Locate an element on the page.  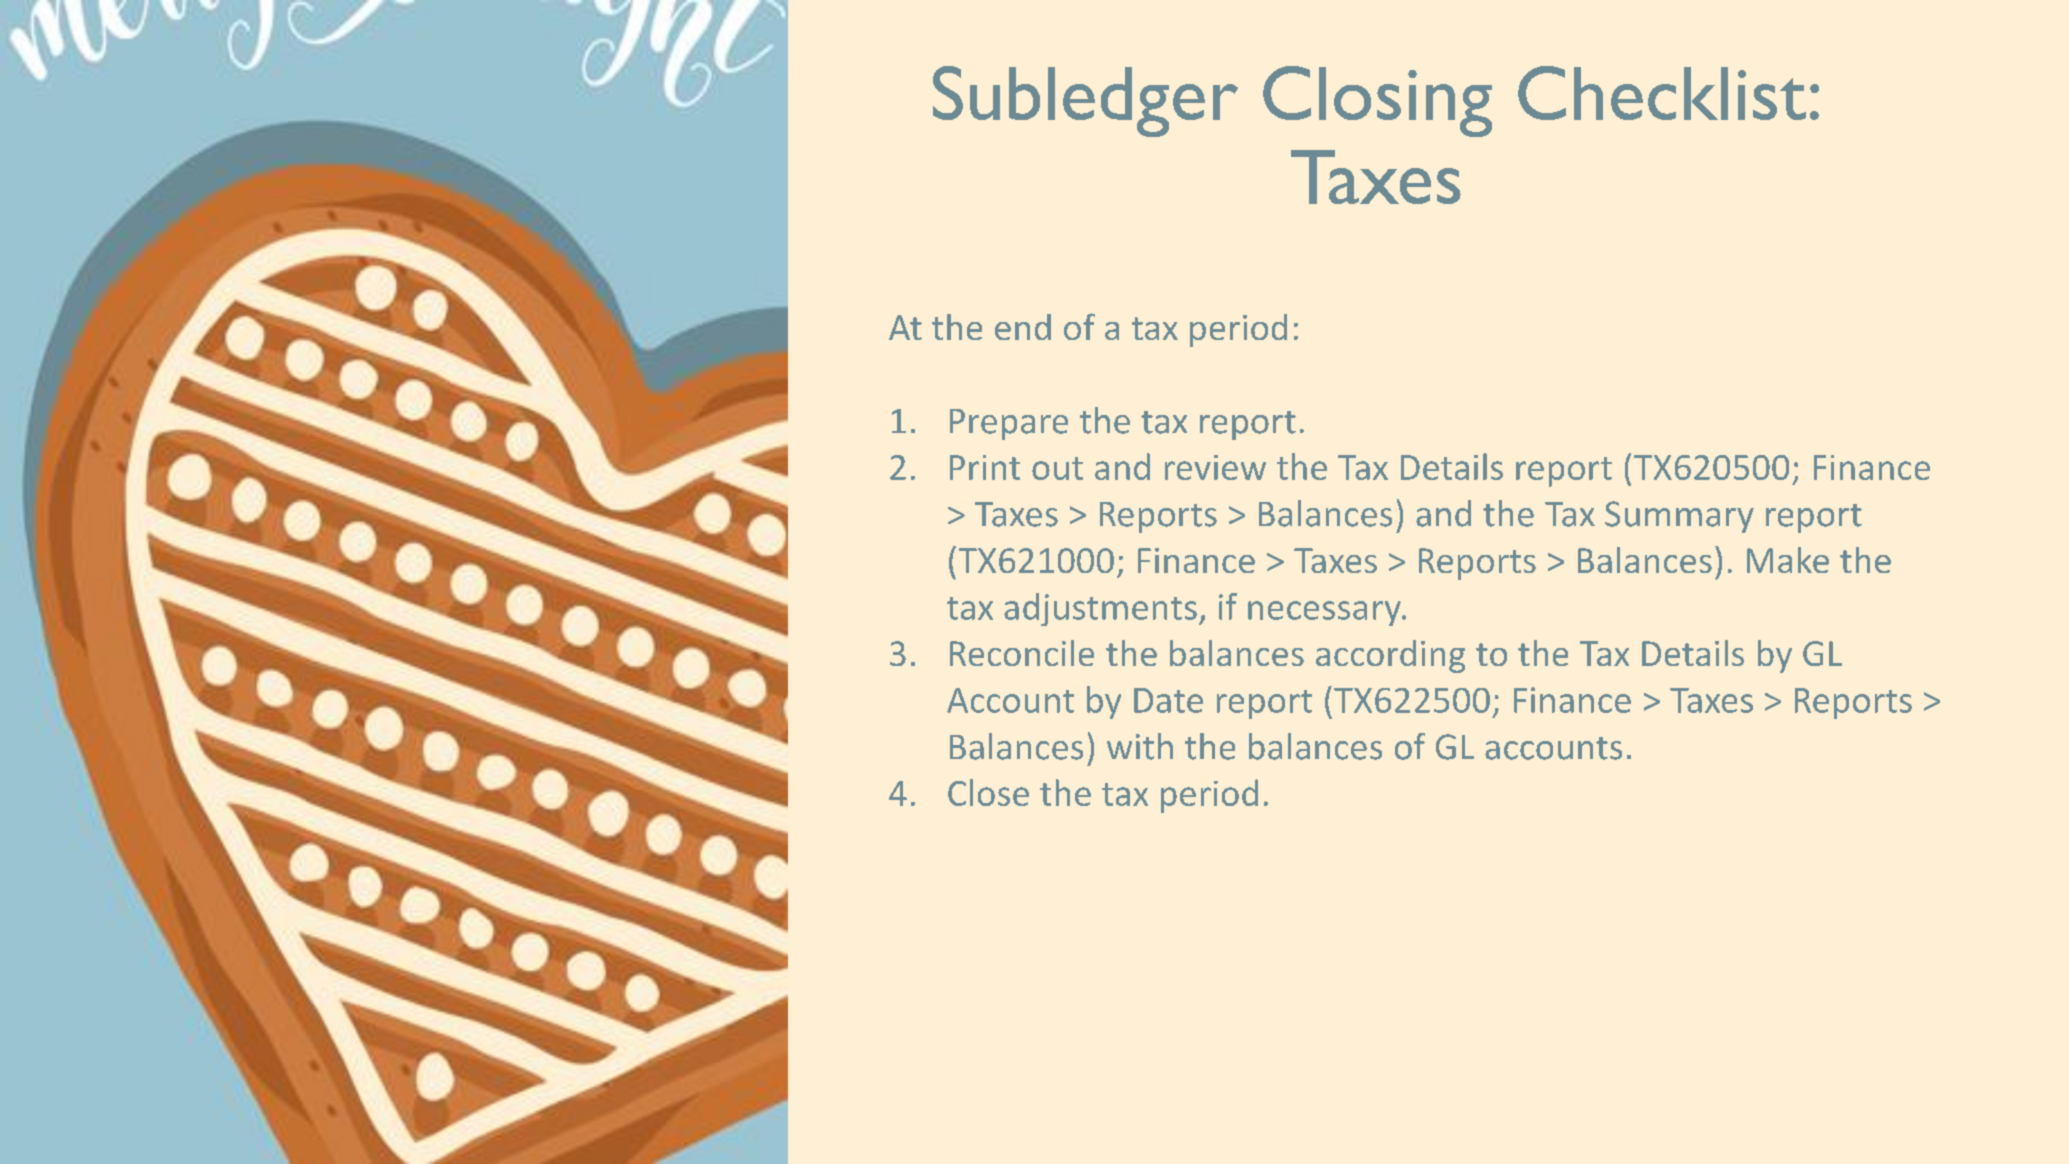
with is located at coordinates (1140, 746).
